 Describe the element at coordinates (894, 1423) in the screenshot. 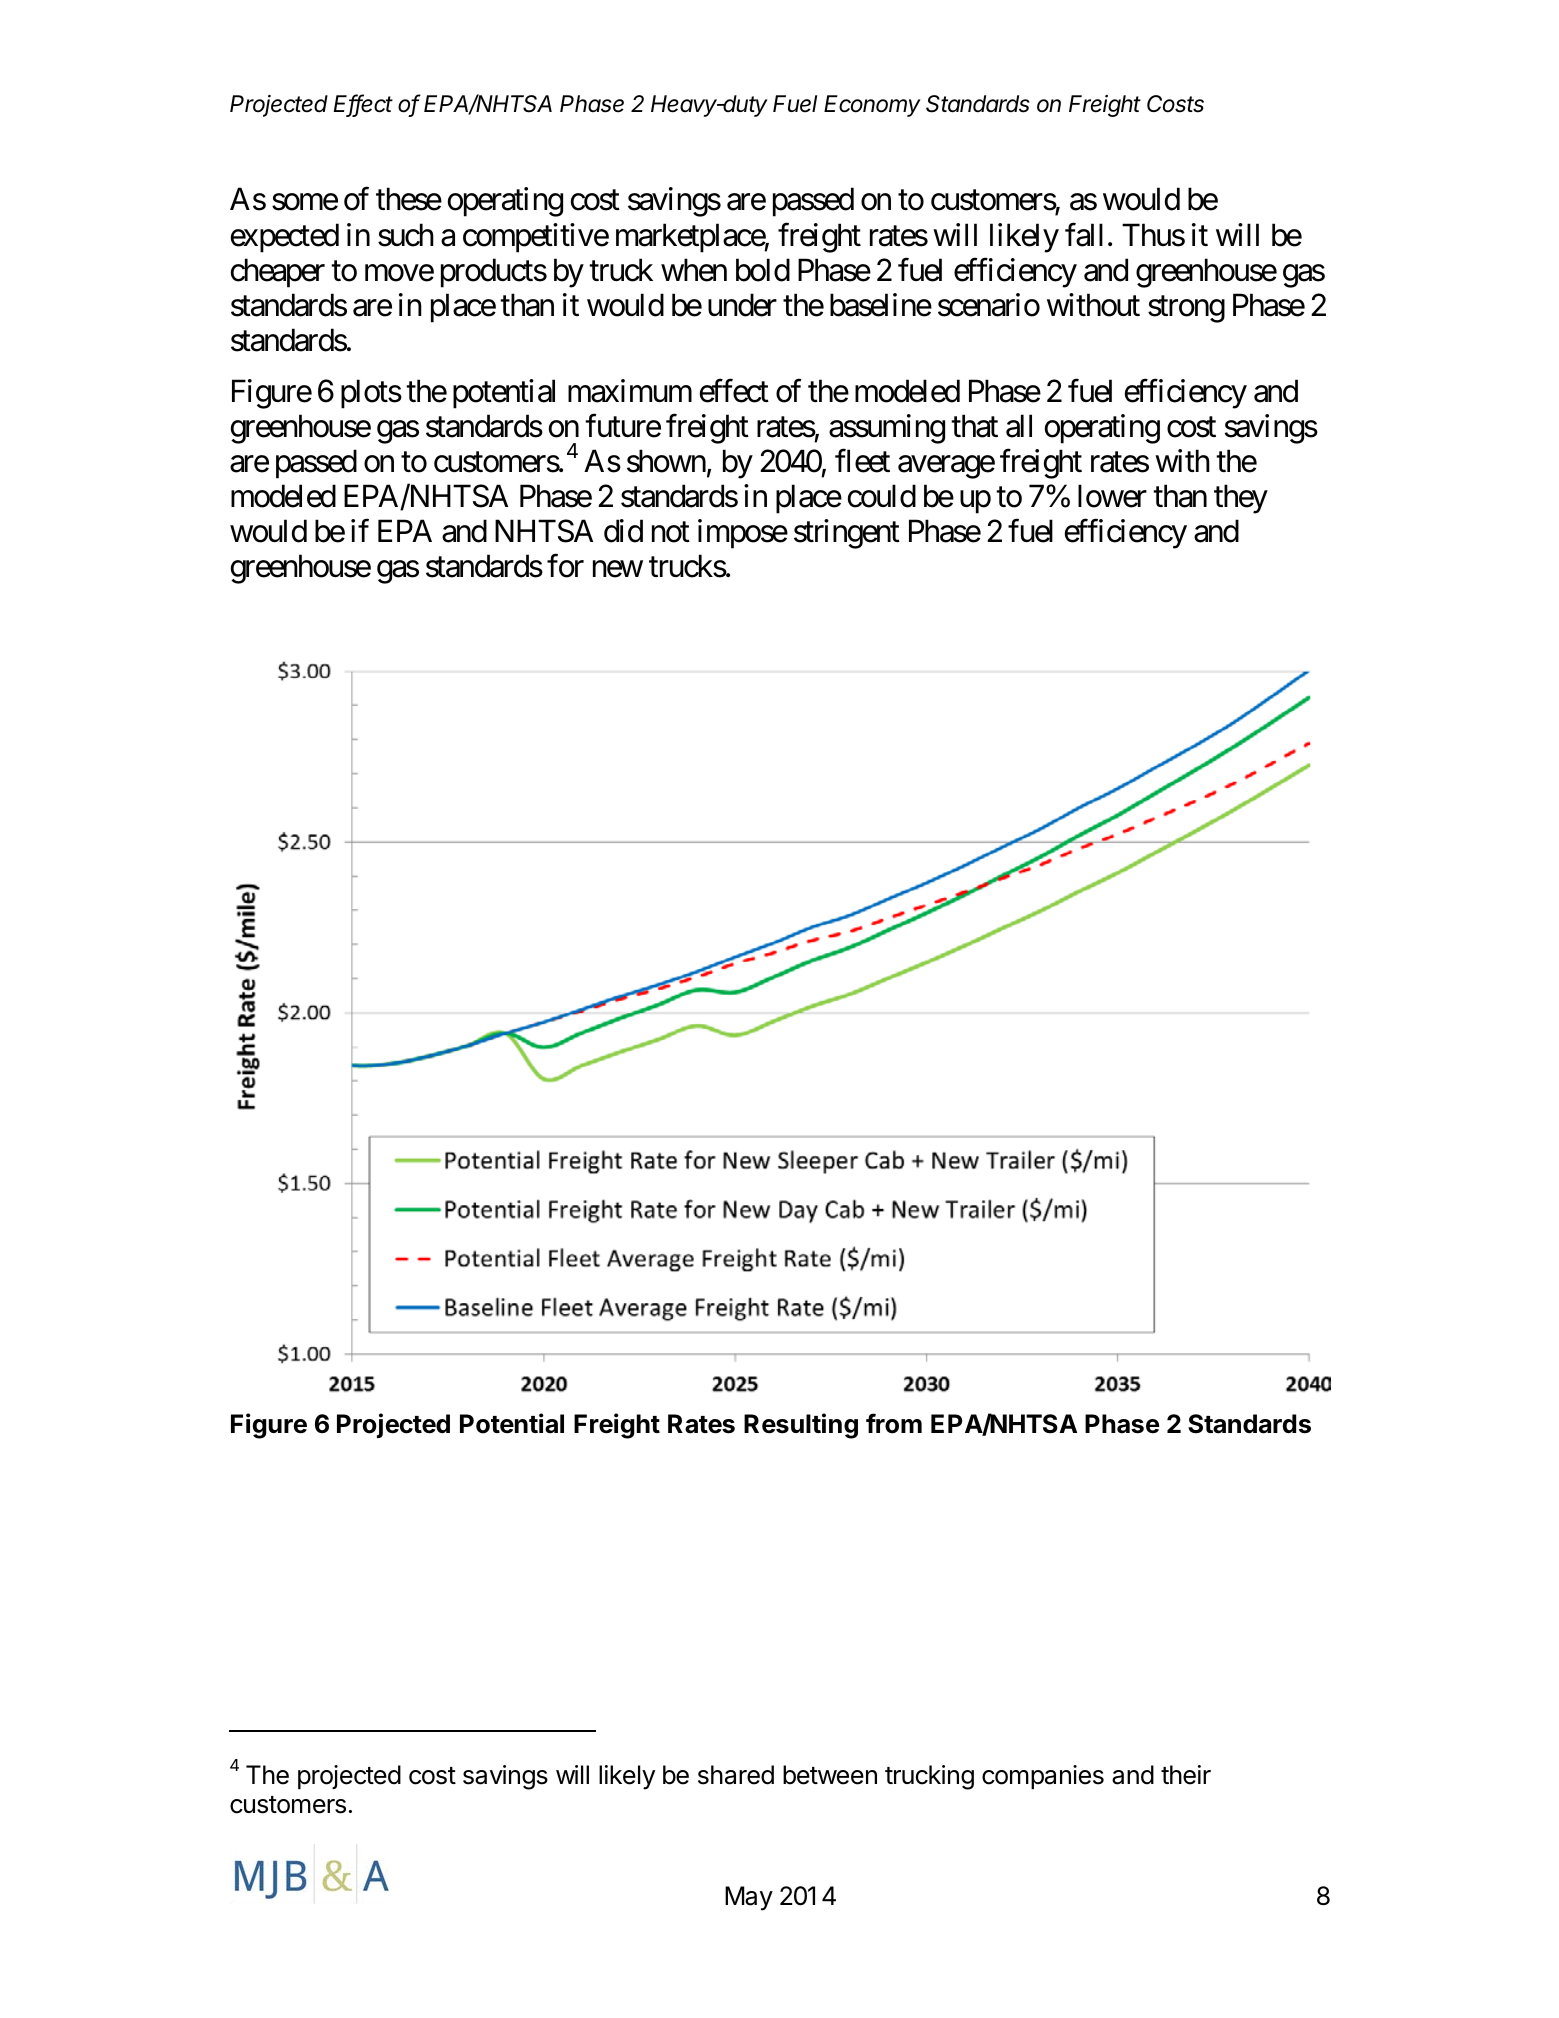

I see `from` at that location.
